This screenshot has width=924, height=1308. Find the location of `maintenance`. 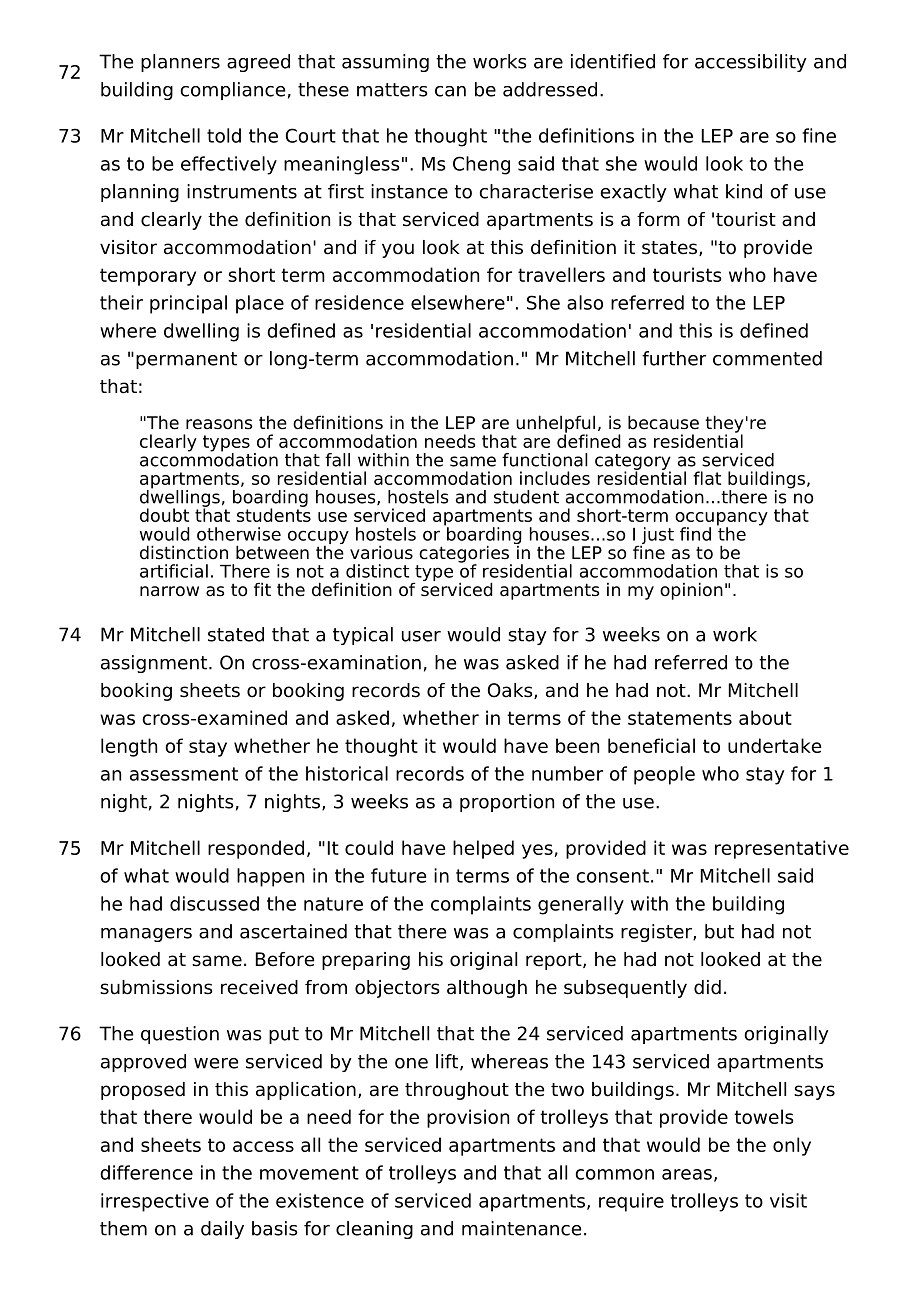

maintenance is located at coordinates (521, 1228).
